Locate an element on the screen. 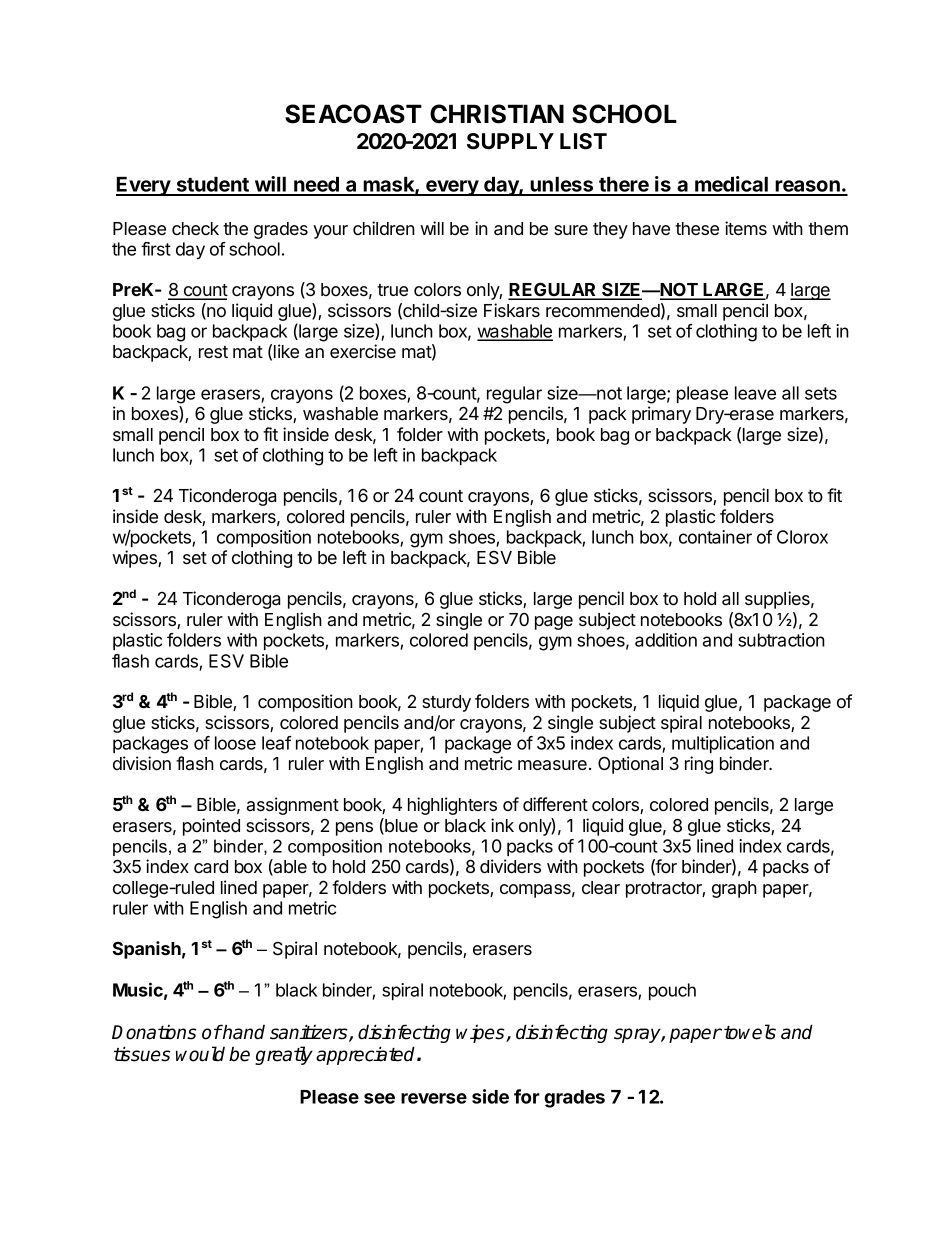 The width and height of the screenshot is (952, 1233). reverse is located at coordinates (434, 1098).
